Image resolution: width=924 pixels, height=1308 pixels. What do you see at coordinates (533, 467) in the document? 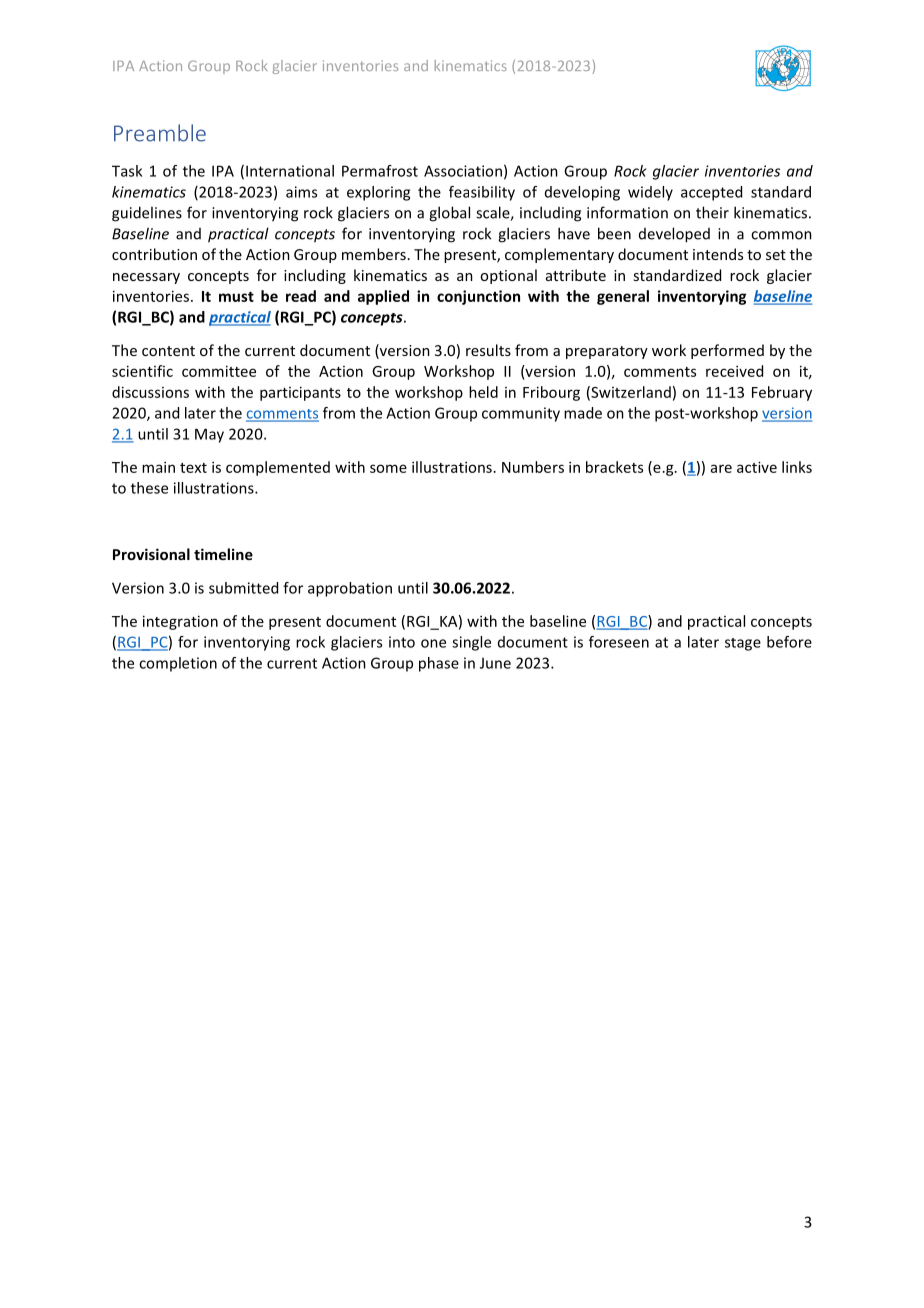
I see `Numbers` at bounding box center [533, 467].
